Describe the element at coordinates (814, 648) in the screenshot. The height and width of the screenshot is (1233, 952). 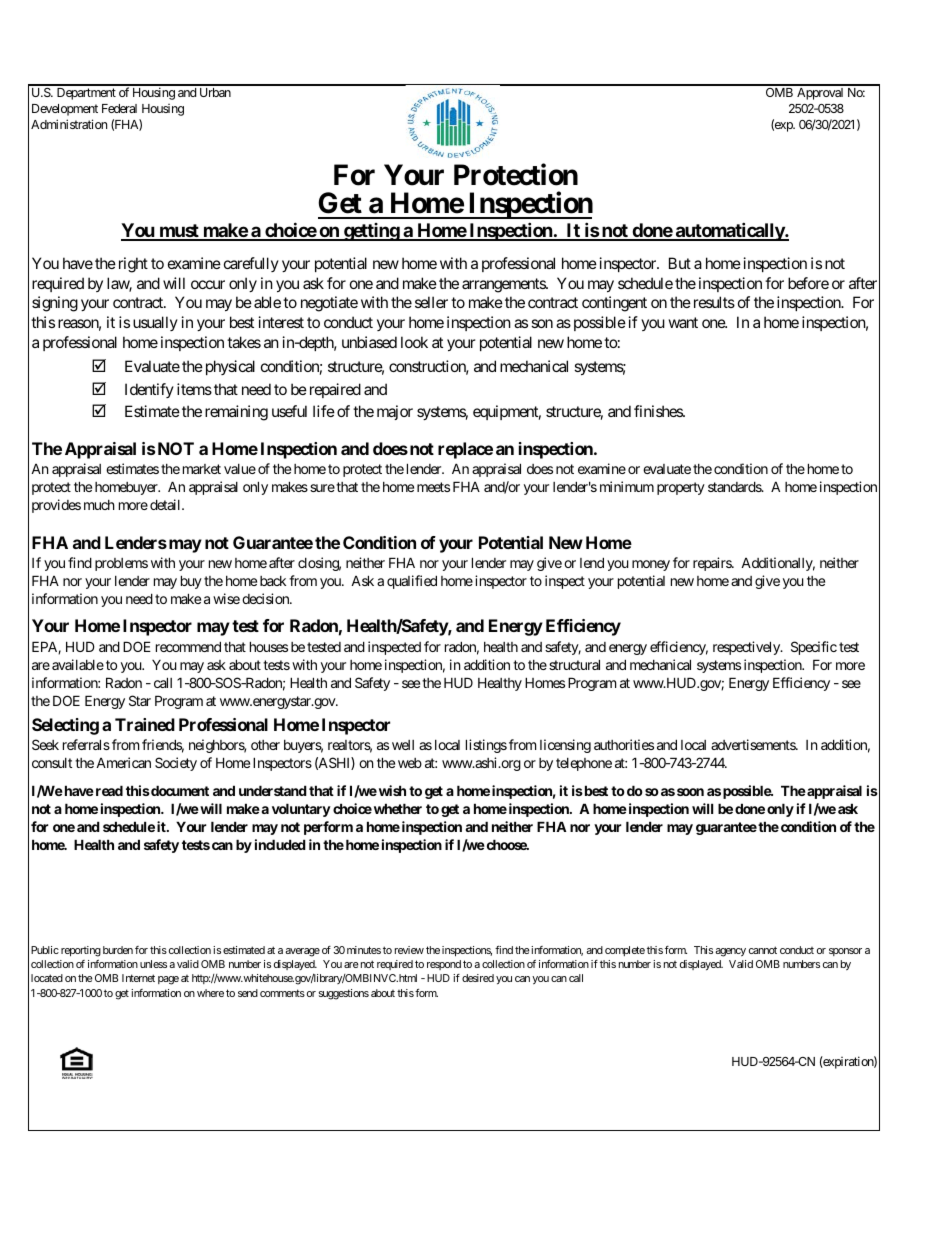
I see `Specific` at that location.
